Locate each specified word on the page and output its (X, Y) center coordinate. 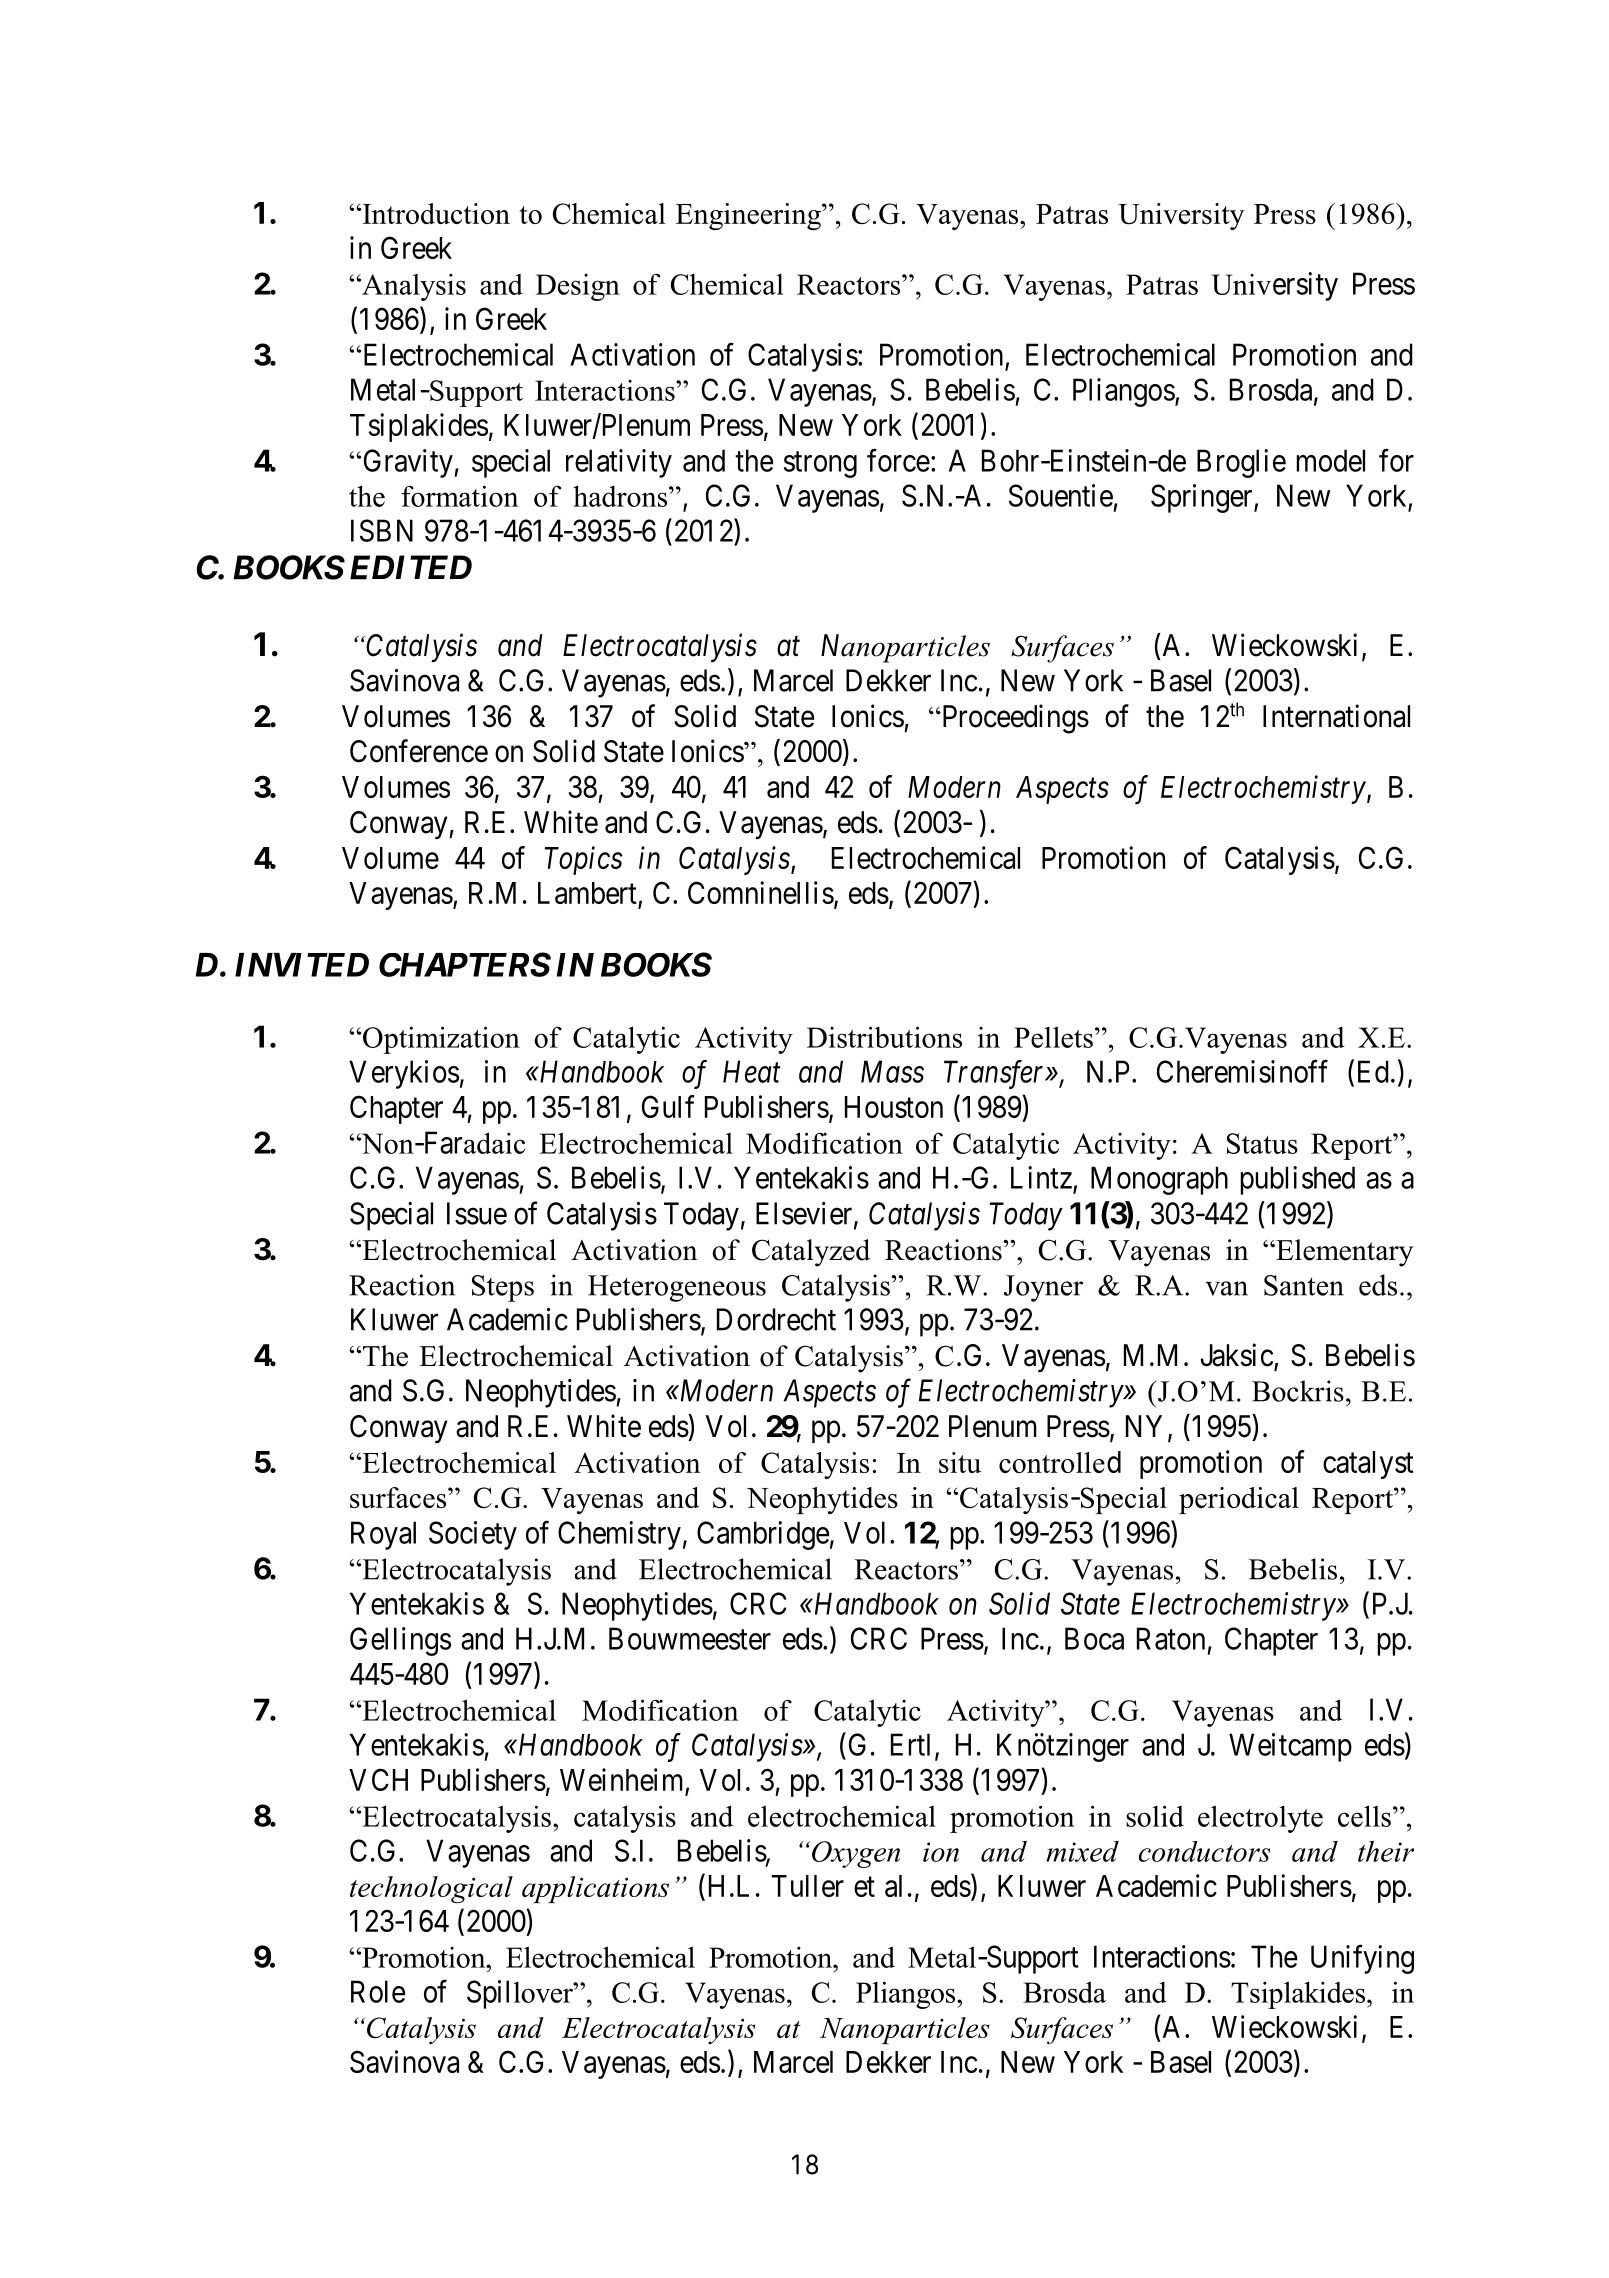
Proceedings (1014, 719)
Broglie (1241, 463)
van (1226, 1288)
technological (431, 1889)
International (1336, 716)
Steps (503, 1288)
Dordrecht (776, 1319)
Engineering (749, 216)
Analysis (413, 287)
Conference (419, 751)
